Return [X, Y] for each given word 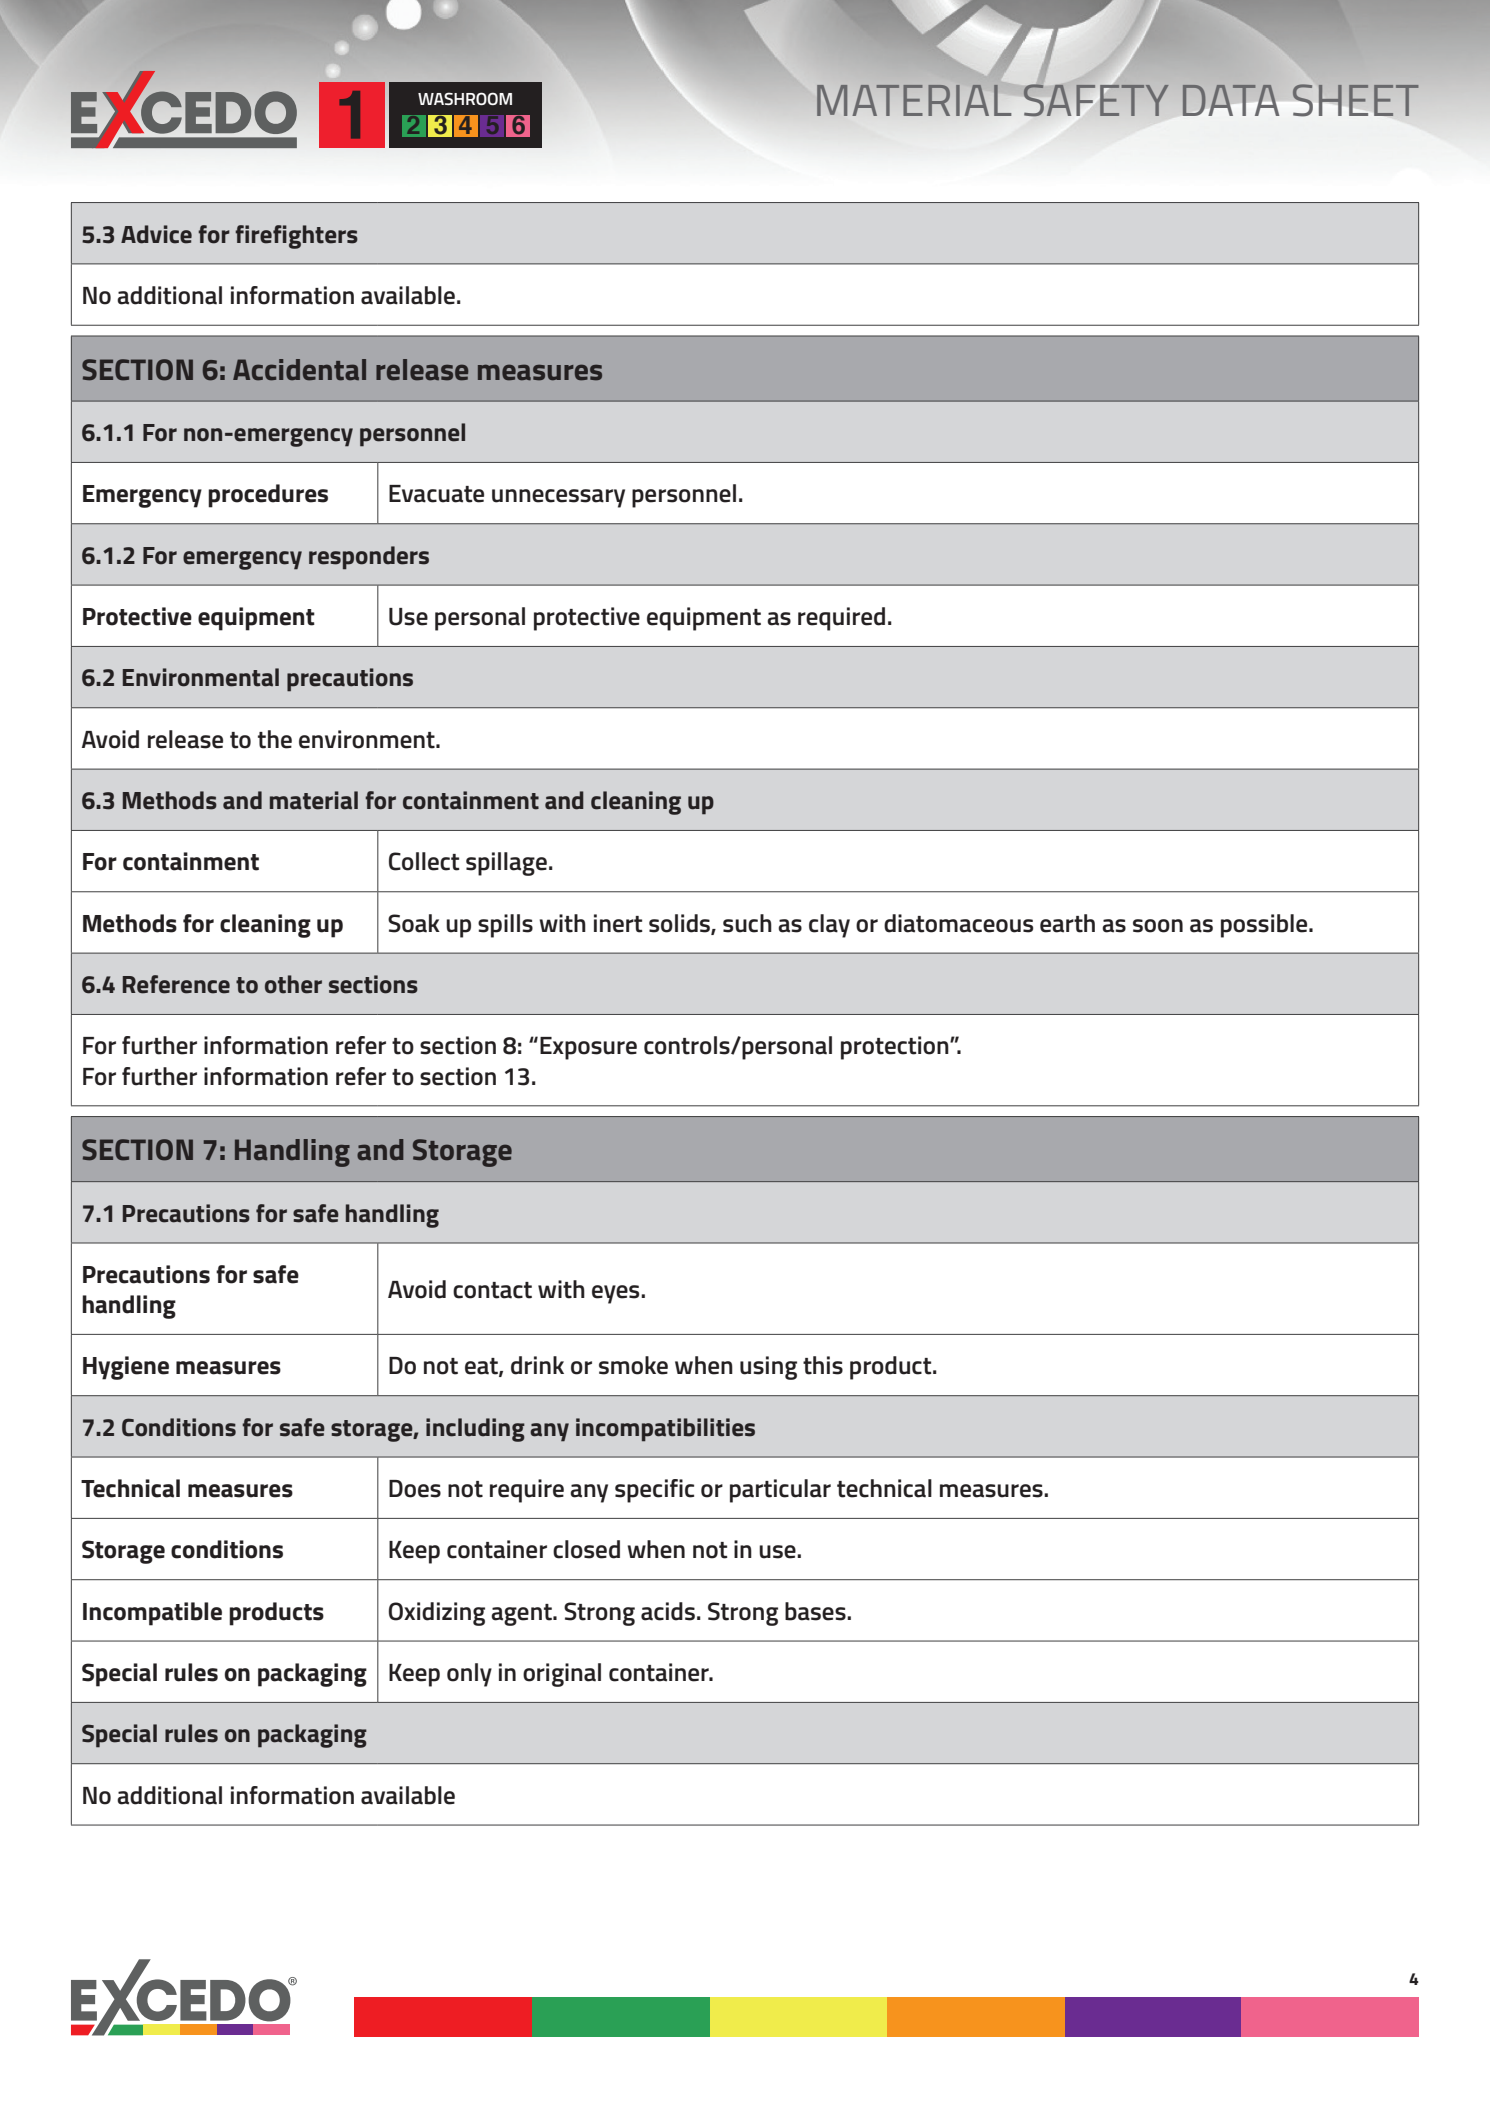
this [823, 1365]
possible [1265, 926]
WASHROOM [465, 98]
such [747, 923]
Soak [414, 923]
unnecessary [558, 498]
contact [492, 1290]
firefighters [296, 237]
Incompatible [152, 1614]
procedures [268, 496]
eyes [617, 1294]
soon [1158, 926]
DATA [1231, 100]
